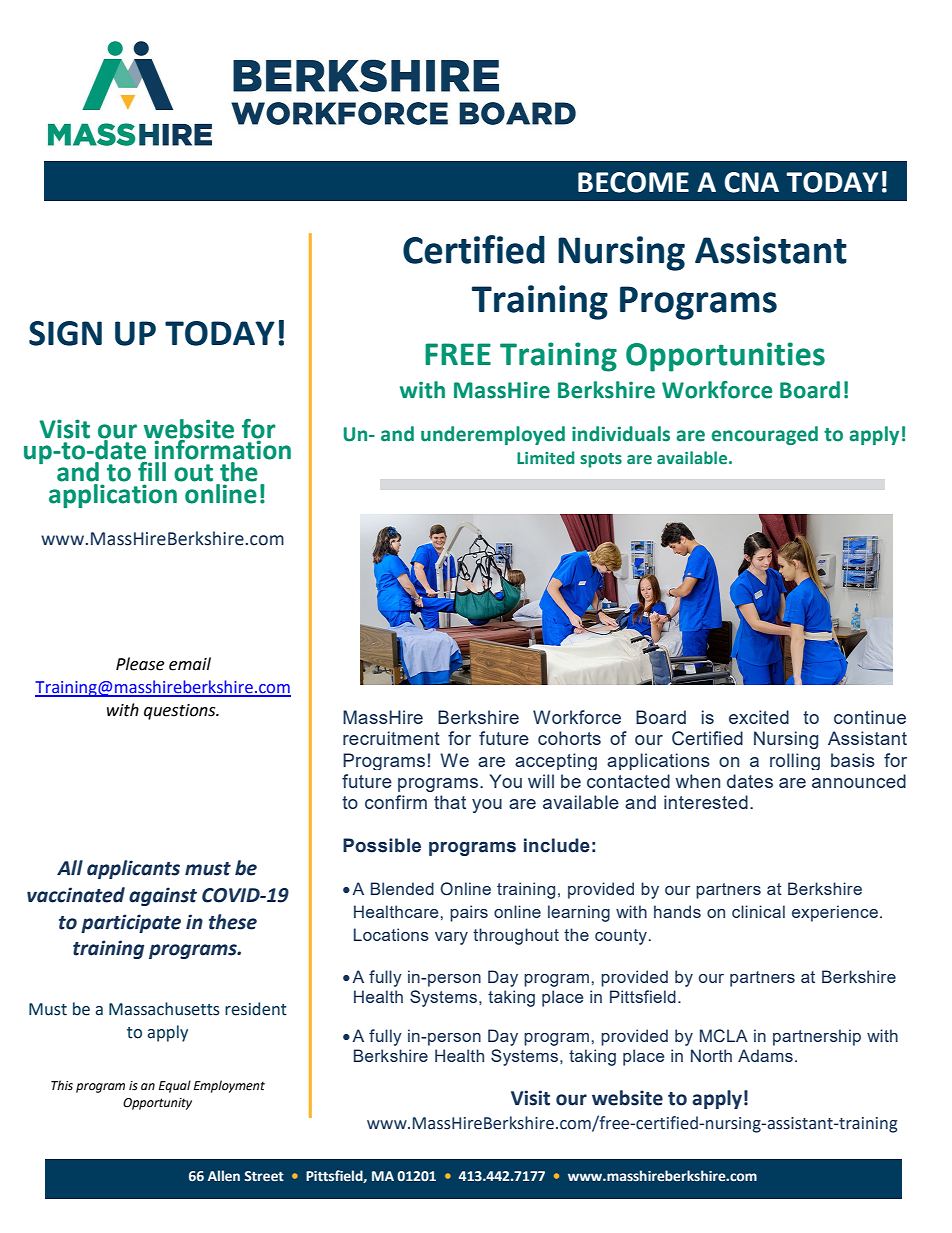 This document has height=1233, width=952. I want to click on encouraged, so click(765, 435).
